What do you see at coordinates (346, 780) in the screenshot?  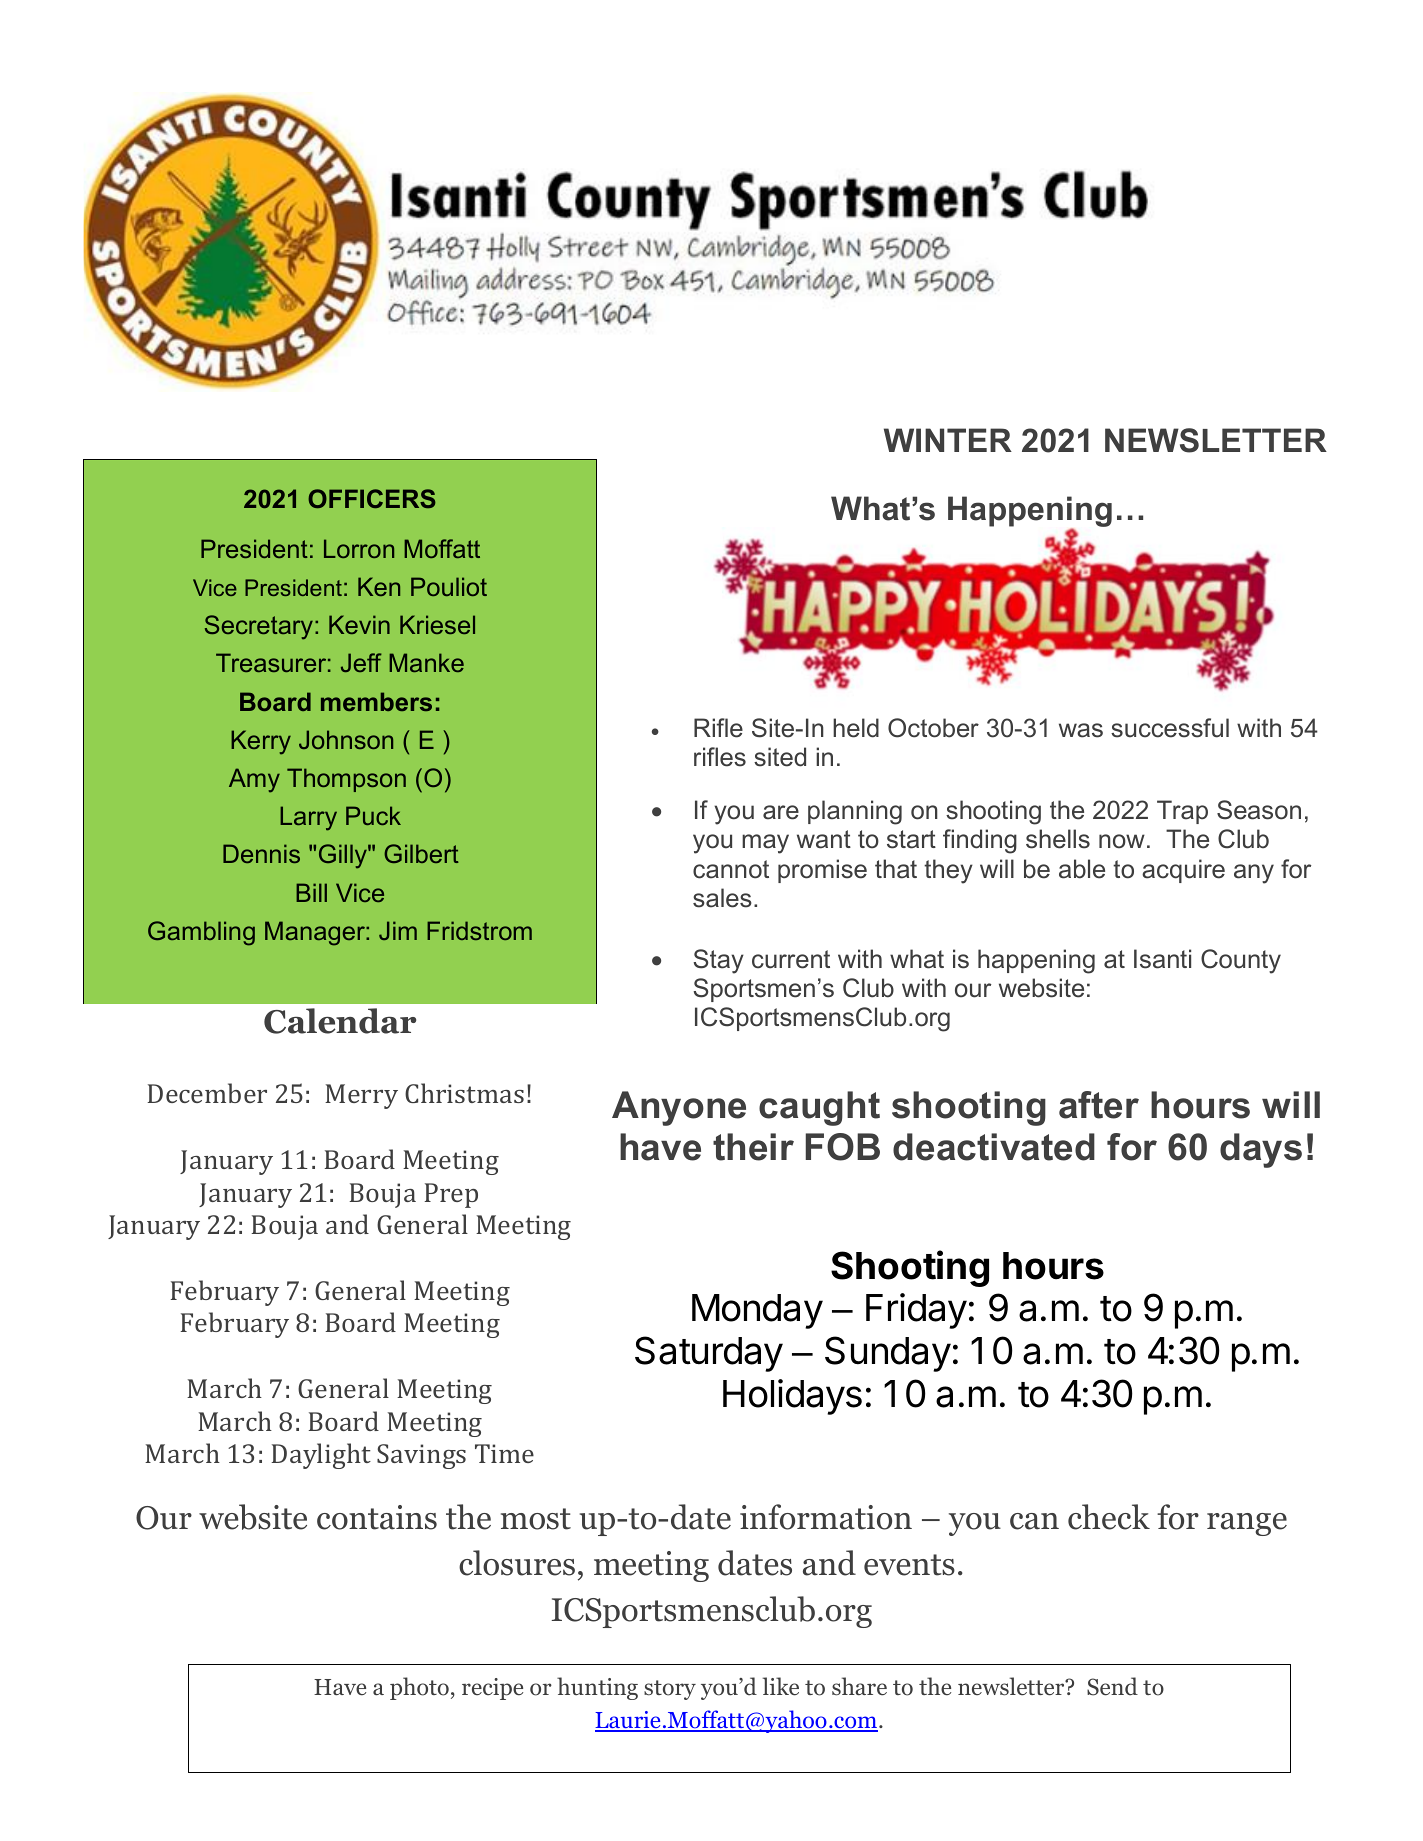 I see `Thompson` at bounding box center [346, 780].
